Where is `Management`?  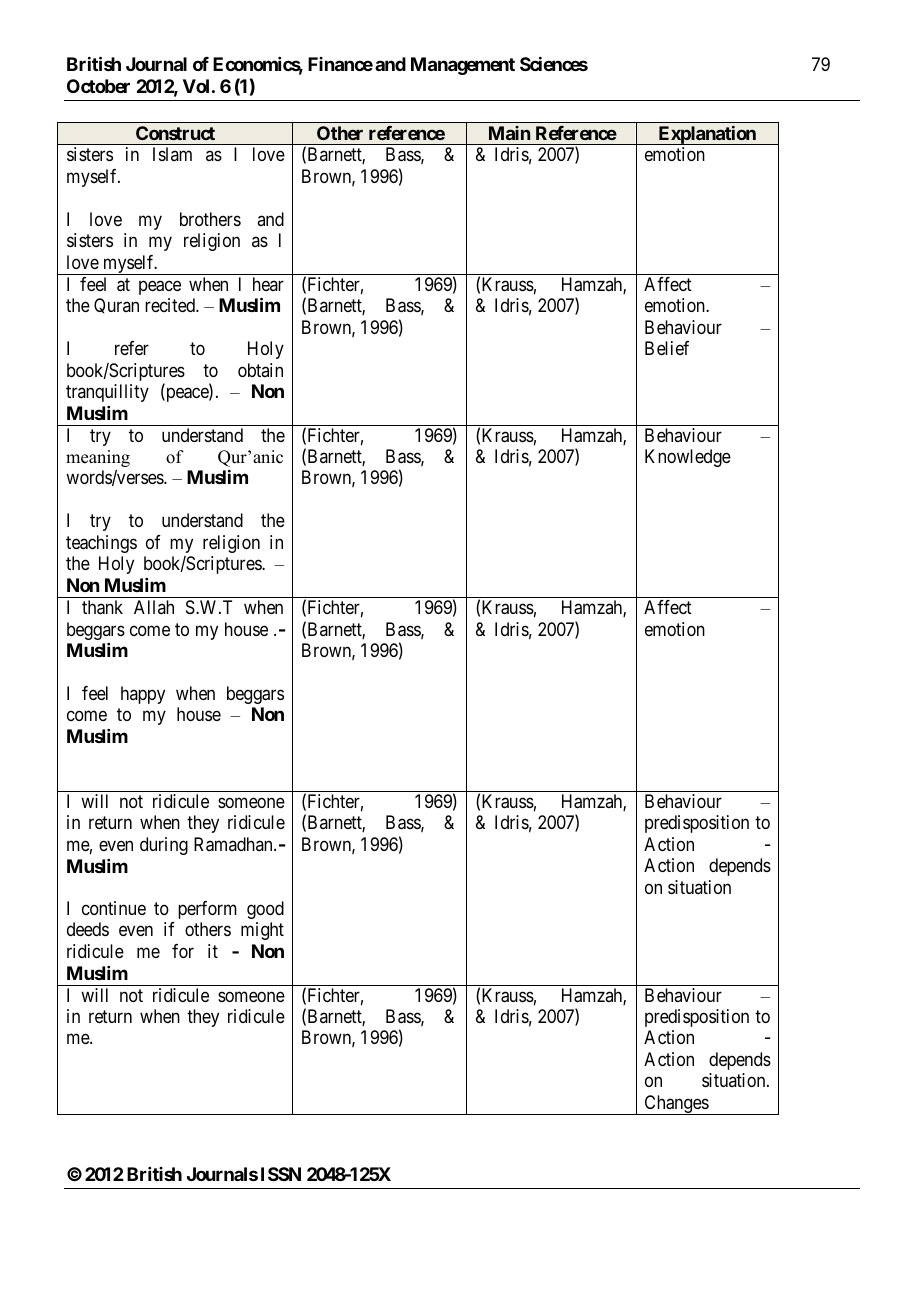
Management is located at coordinates (463, 66).
